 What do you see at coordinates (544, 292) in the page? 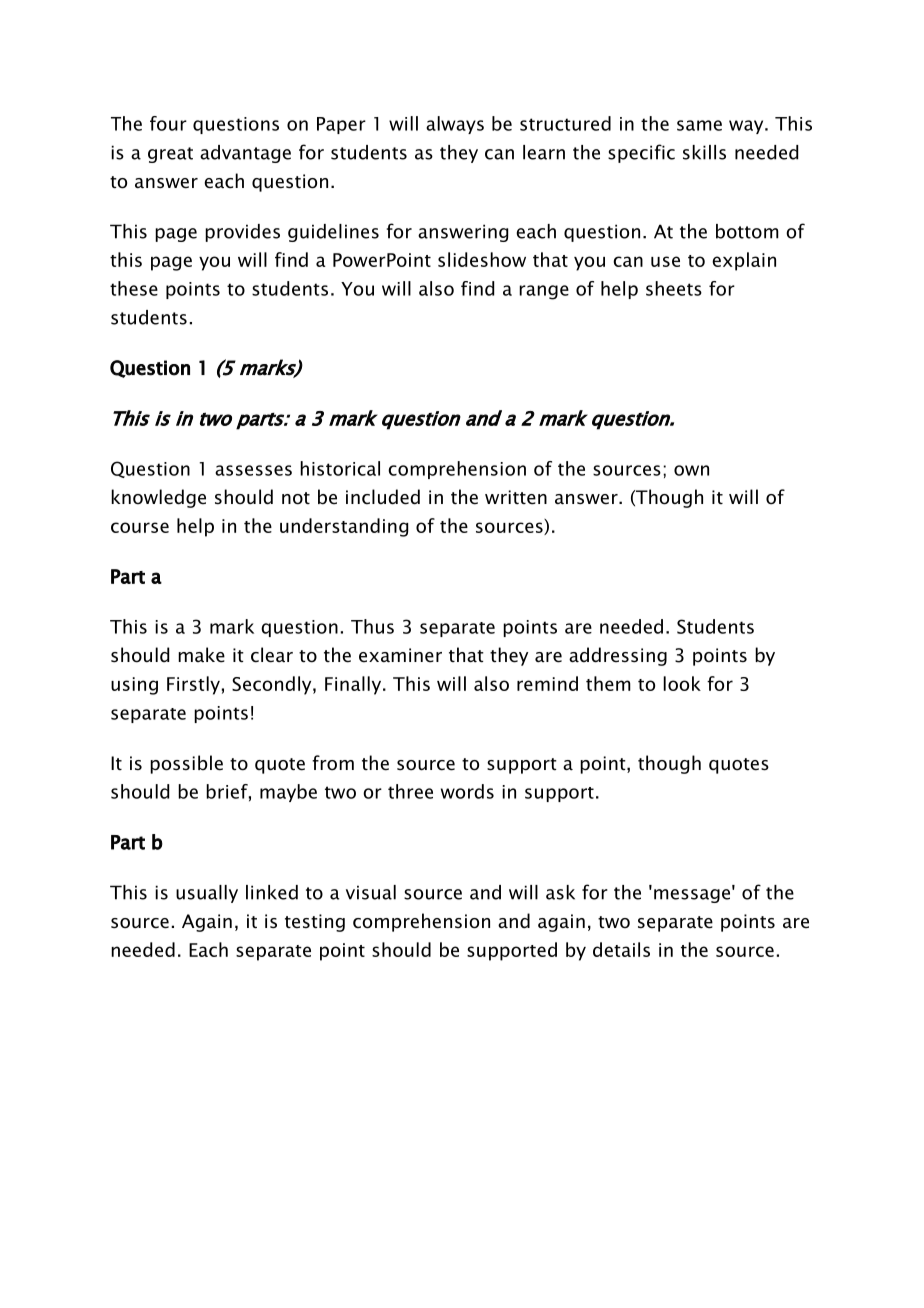
I see `range` at bounding box center [544, 292].
